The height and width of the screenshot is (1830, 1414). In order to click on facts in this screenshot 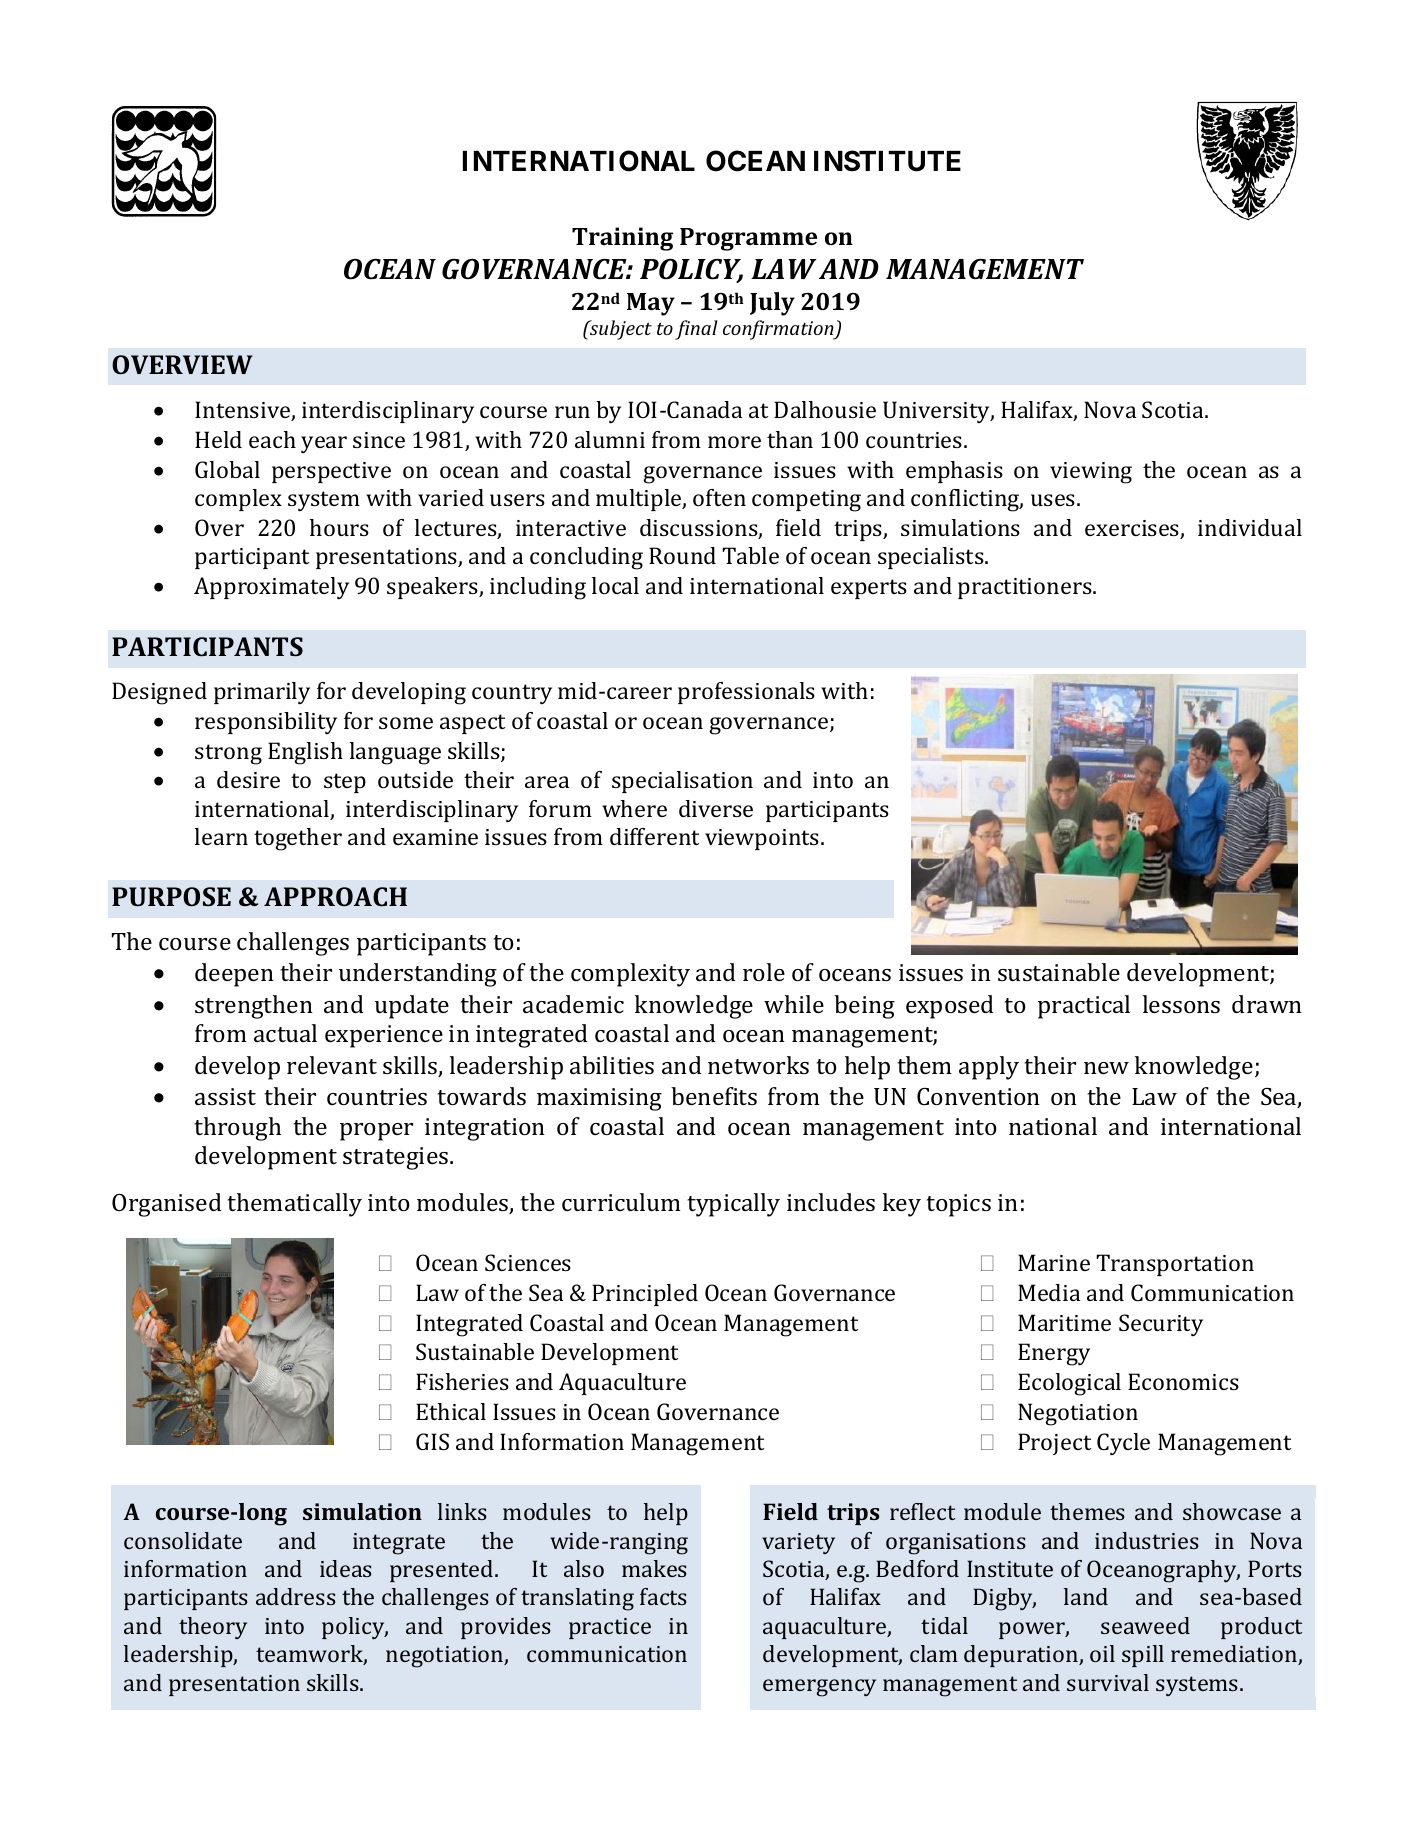, I will do `click(663, 1596)`.
